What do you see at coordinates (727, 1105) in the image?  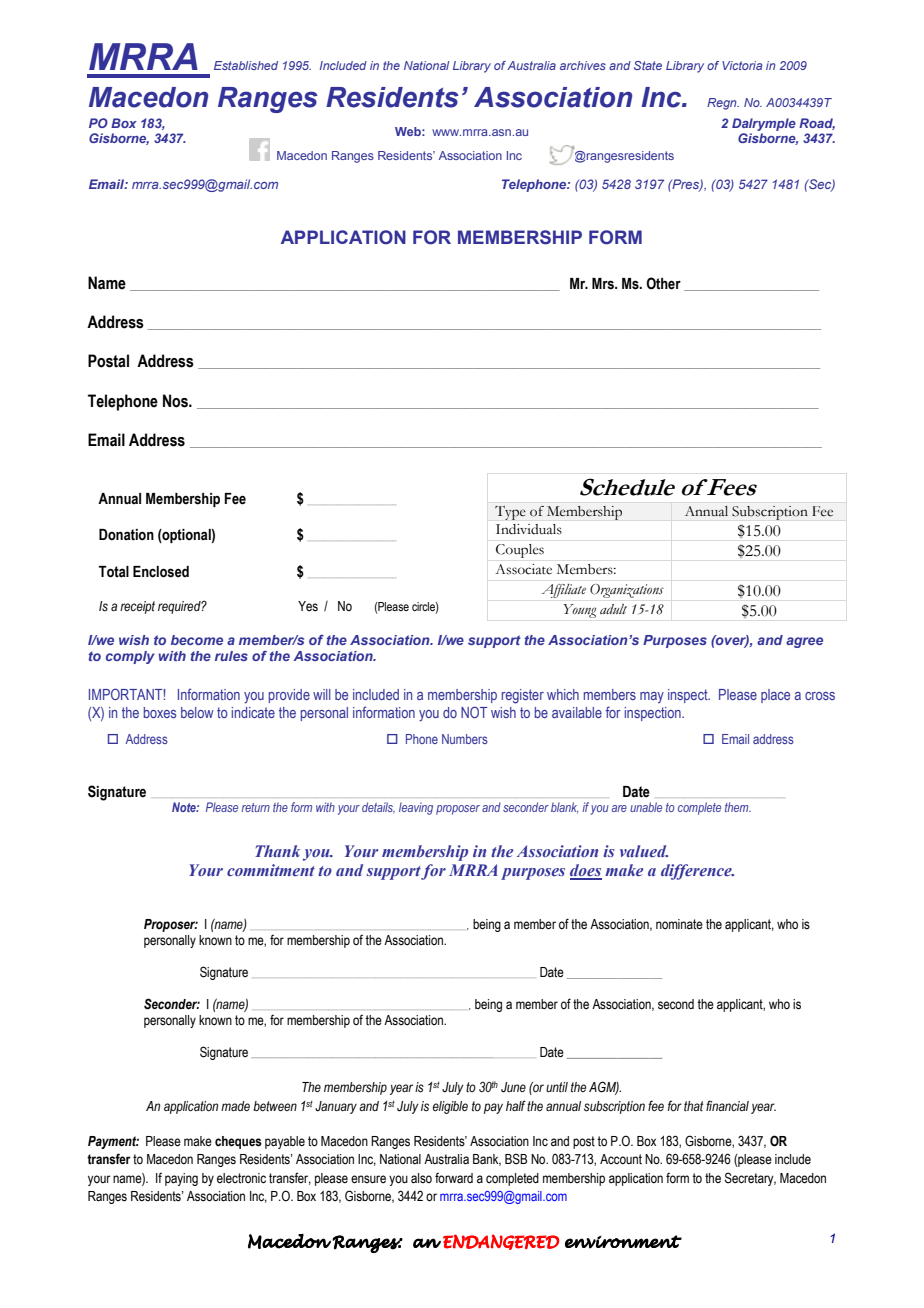 I see `financial` at bounding box center [727, 1105].
